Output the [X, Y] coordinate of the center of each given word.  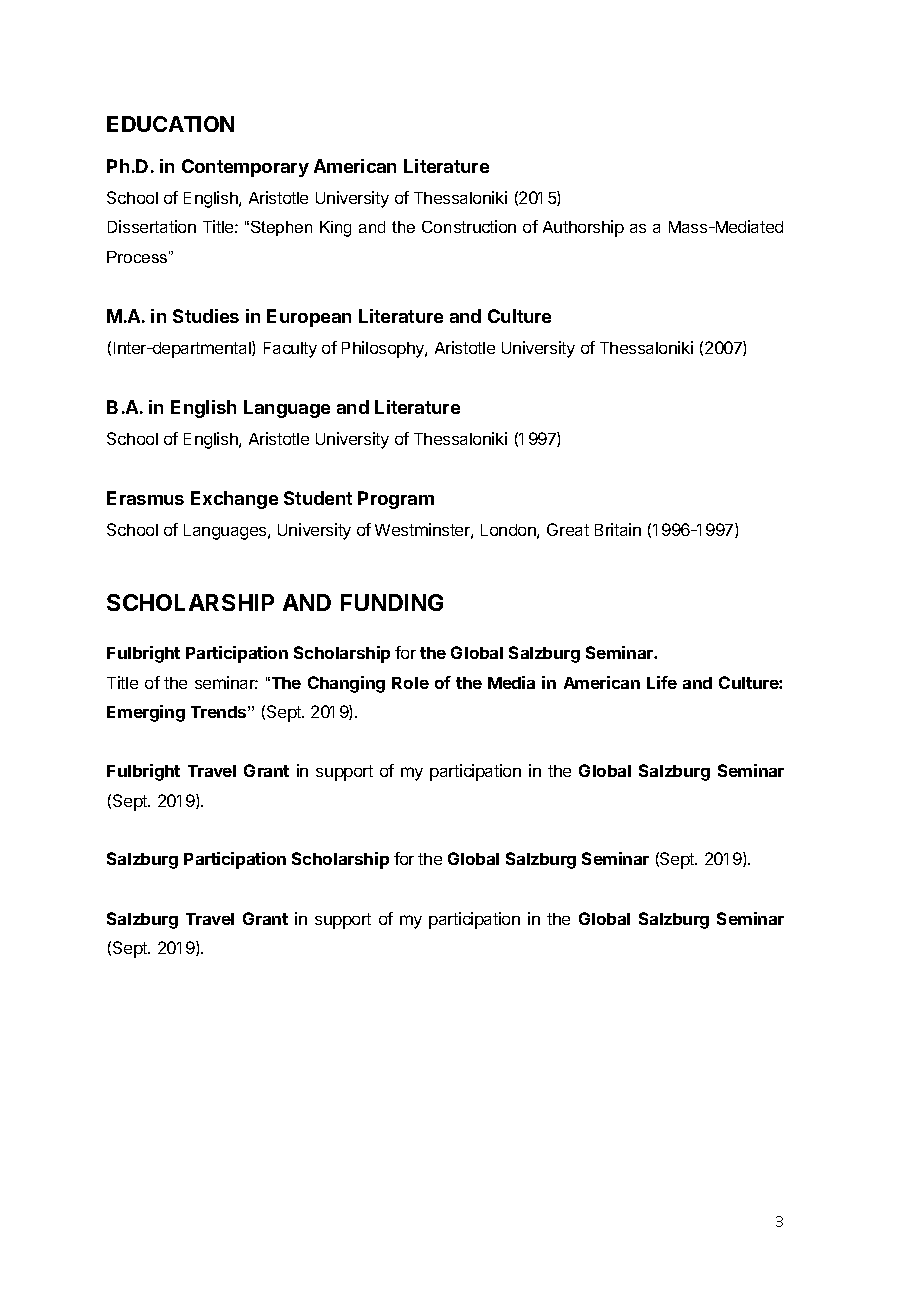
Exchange [234, 500]
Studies [206, 316]
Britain [618, 529]
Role [410, 683]
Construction [469, 226]
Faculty [290, 350]
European [309, 318]
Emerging [146, 713]
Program [396, 500]
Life [662, 682]
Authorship [583, 228]
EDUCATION [170, 124]
